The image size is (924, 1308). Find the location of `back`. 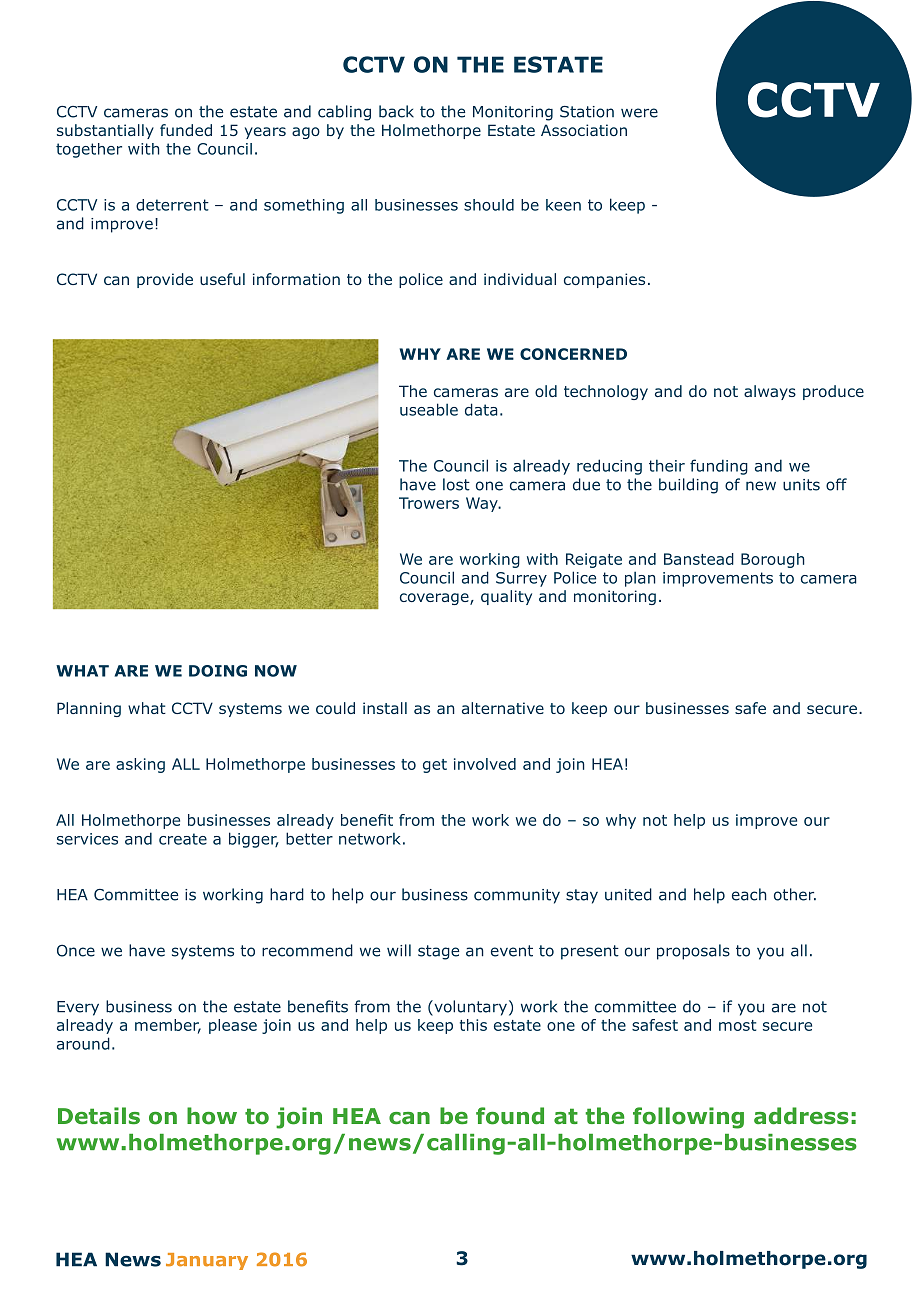

back is located at coordinates (396, 111).
